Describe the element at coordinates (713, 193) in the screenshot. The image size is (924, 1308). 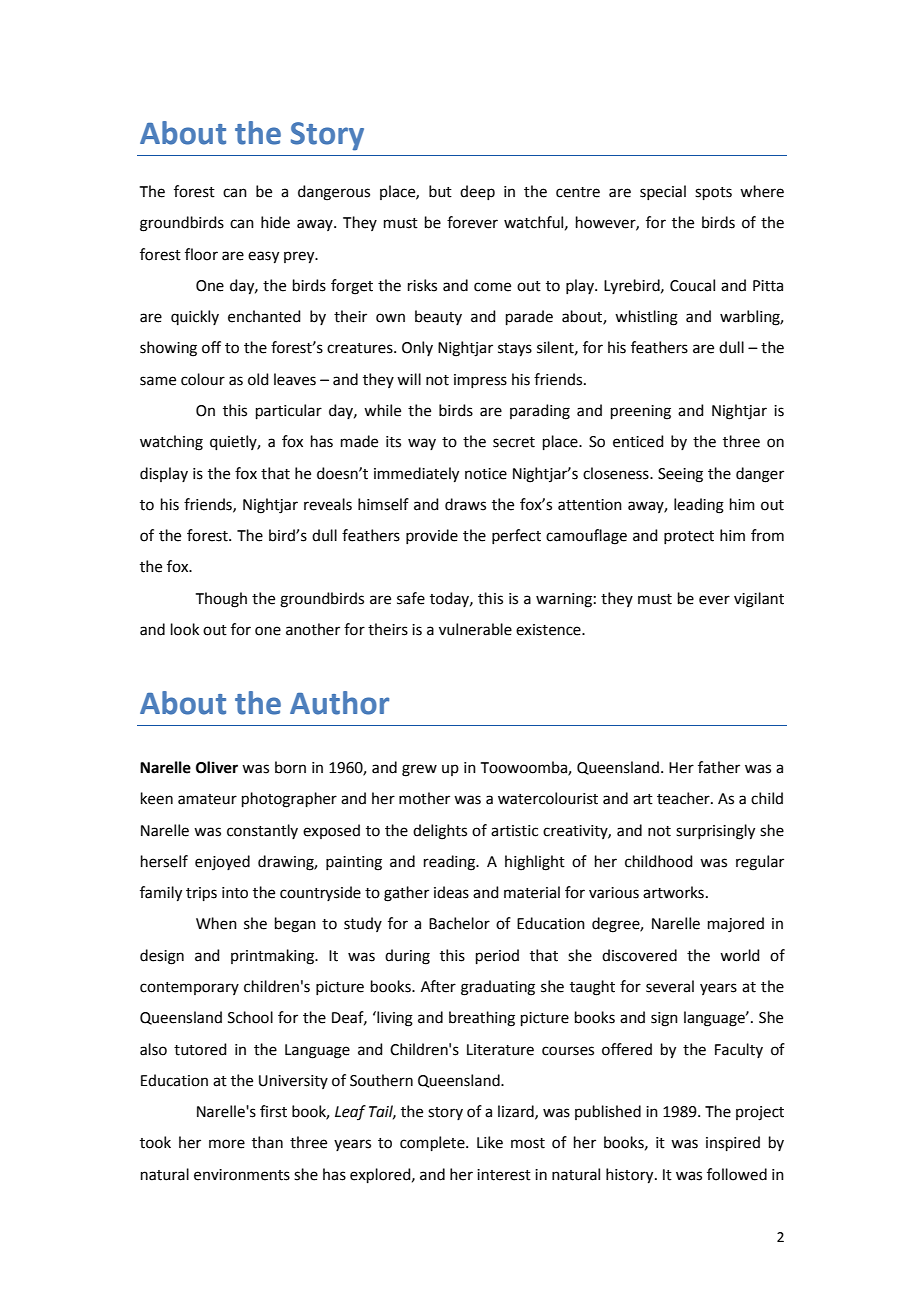
I see `spots` at that location.
